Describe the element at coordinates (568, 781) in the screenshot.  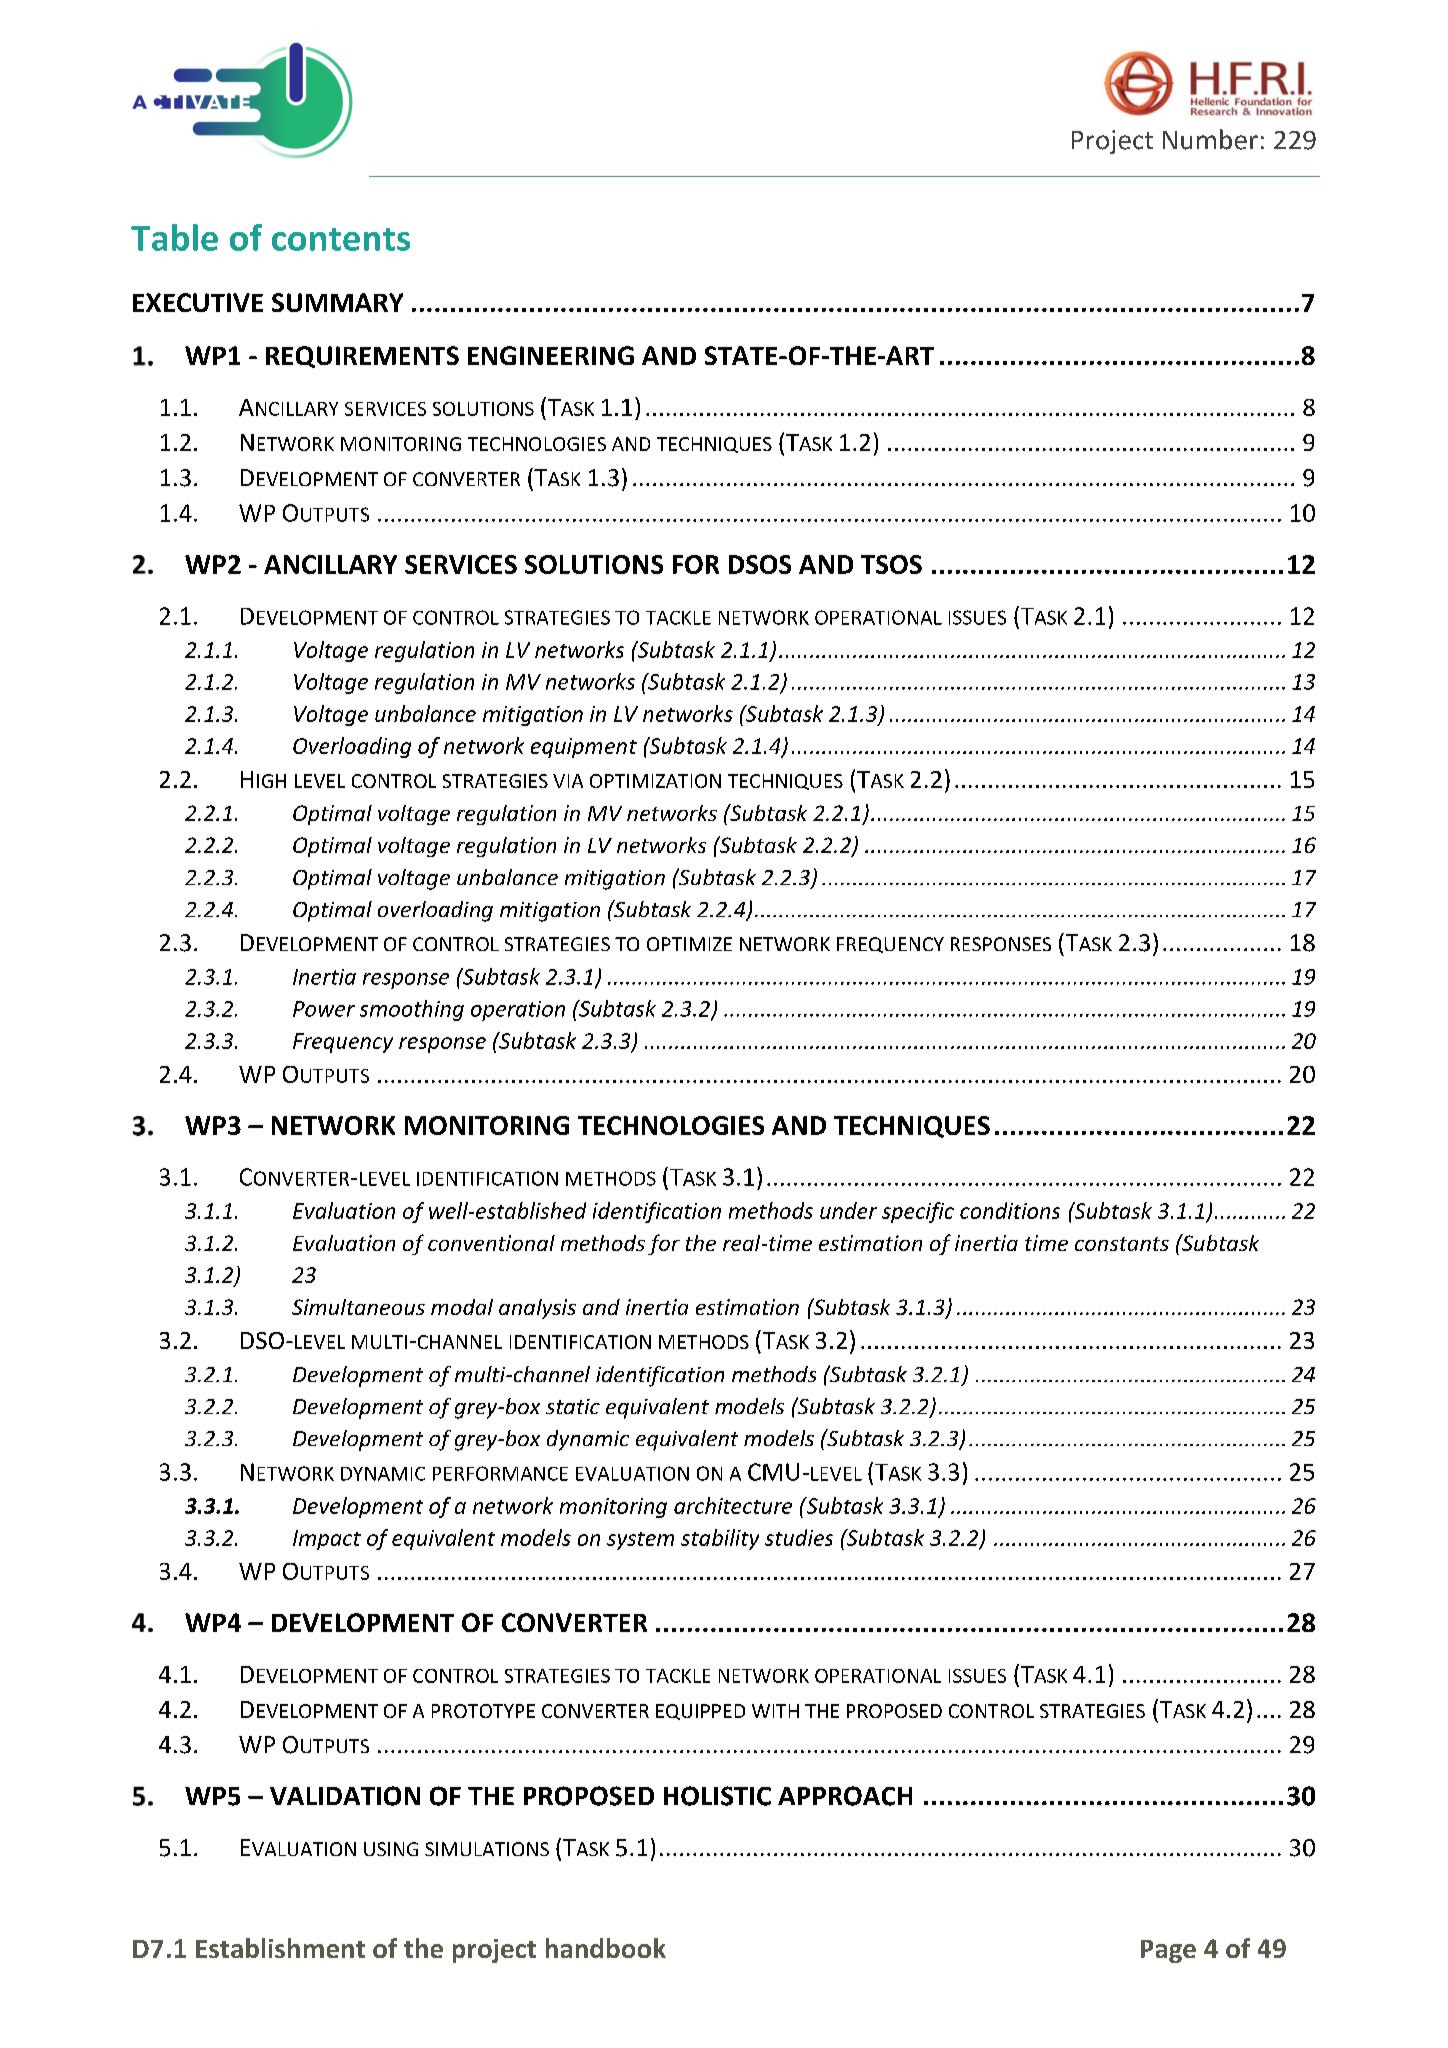
I see `VIA` at that location.
